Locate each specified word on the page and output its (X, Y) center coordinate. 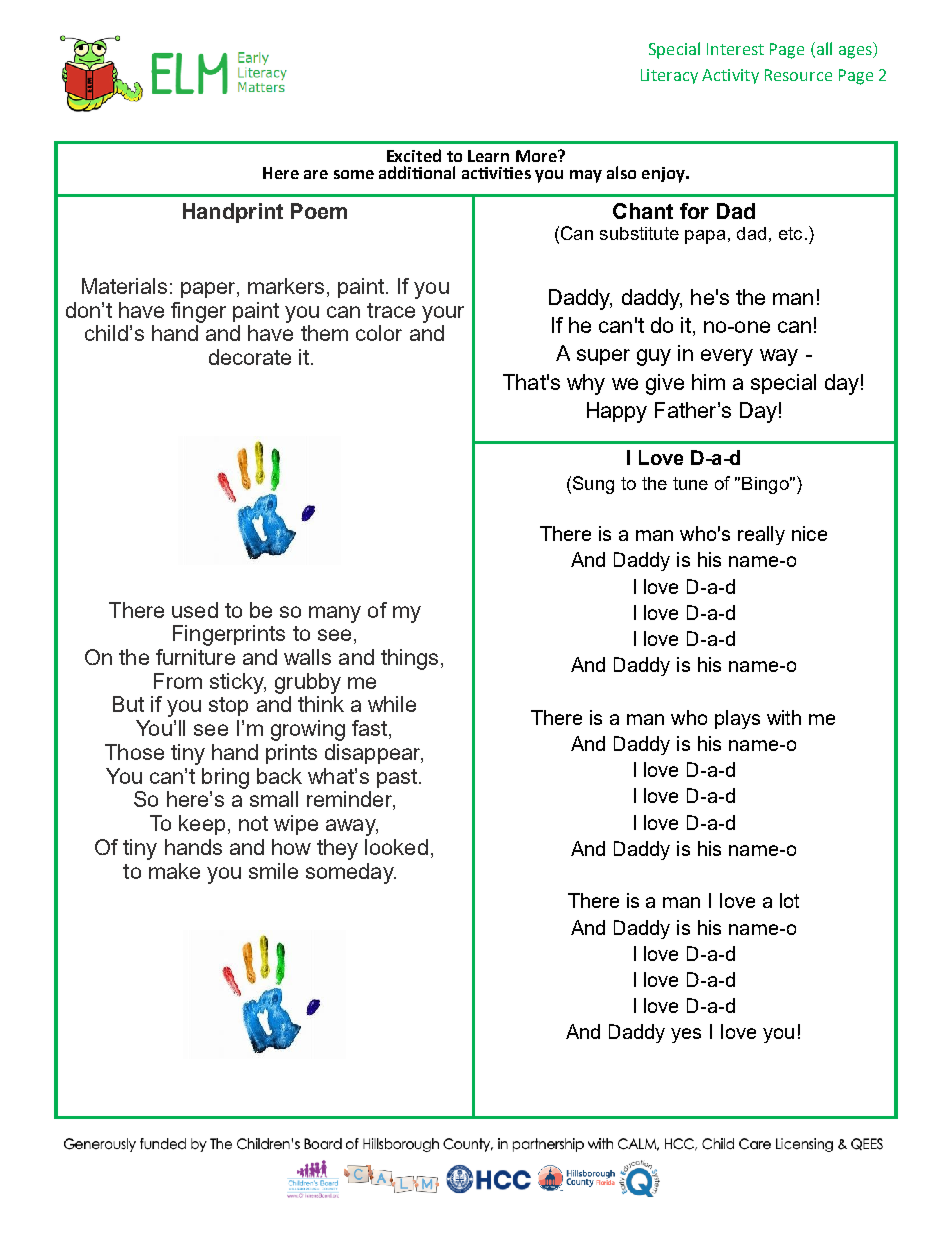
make (174, 871)
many (335, 614)
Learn (488, 156)
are (316, 174)
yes (686, 1035)
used (195, 610)
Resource (798, 75)
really (761, 535)
